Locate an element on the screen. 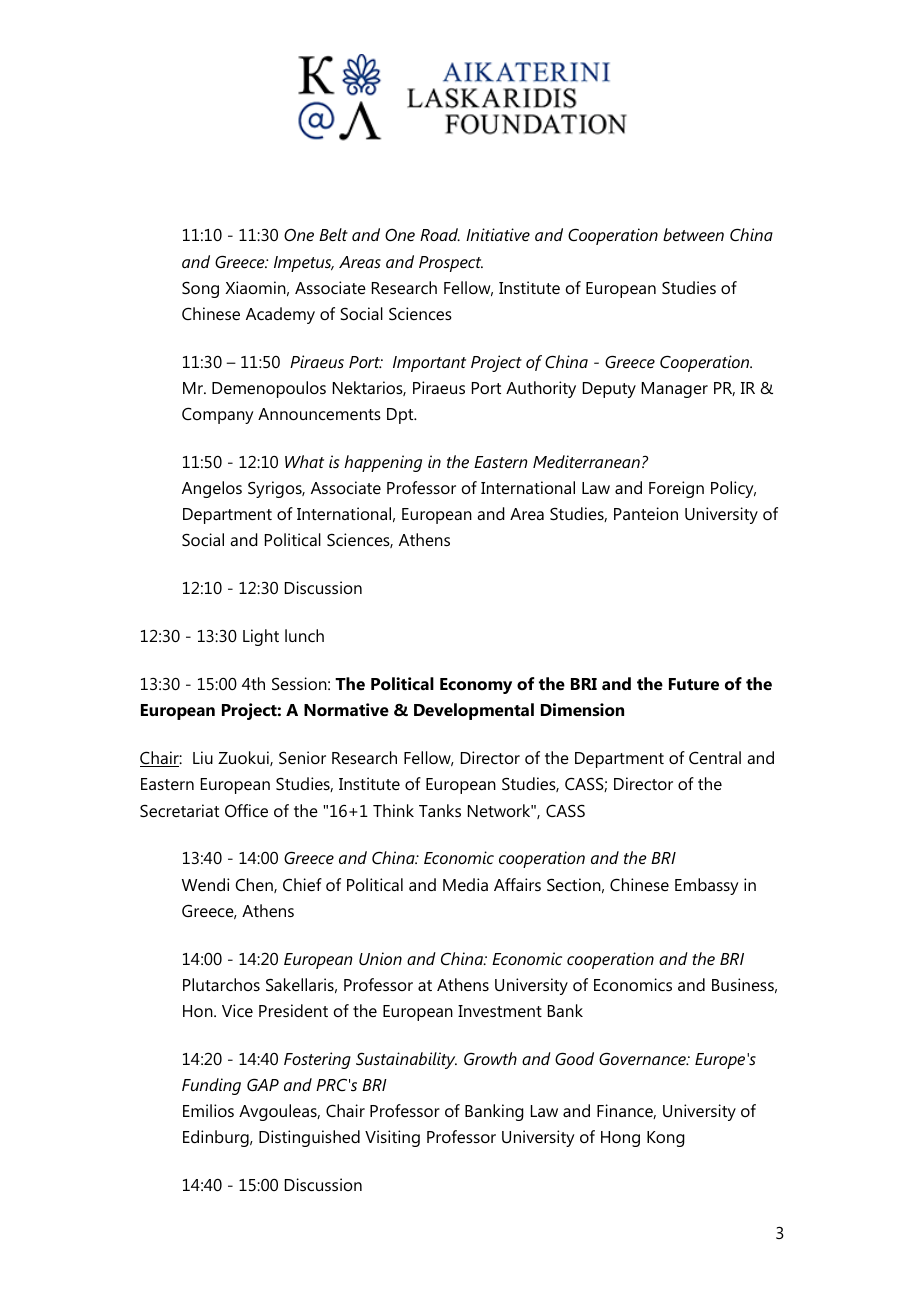  Foreign is located at coordinates (676, 489).
